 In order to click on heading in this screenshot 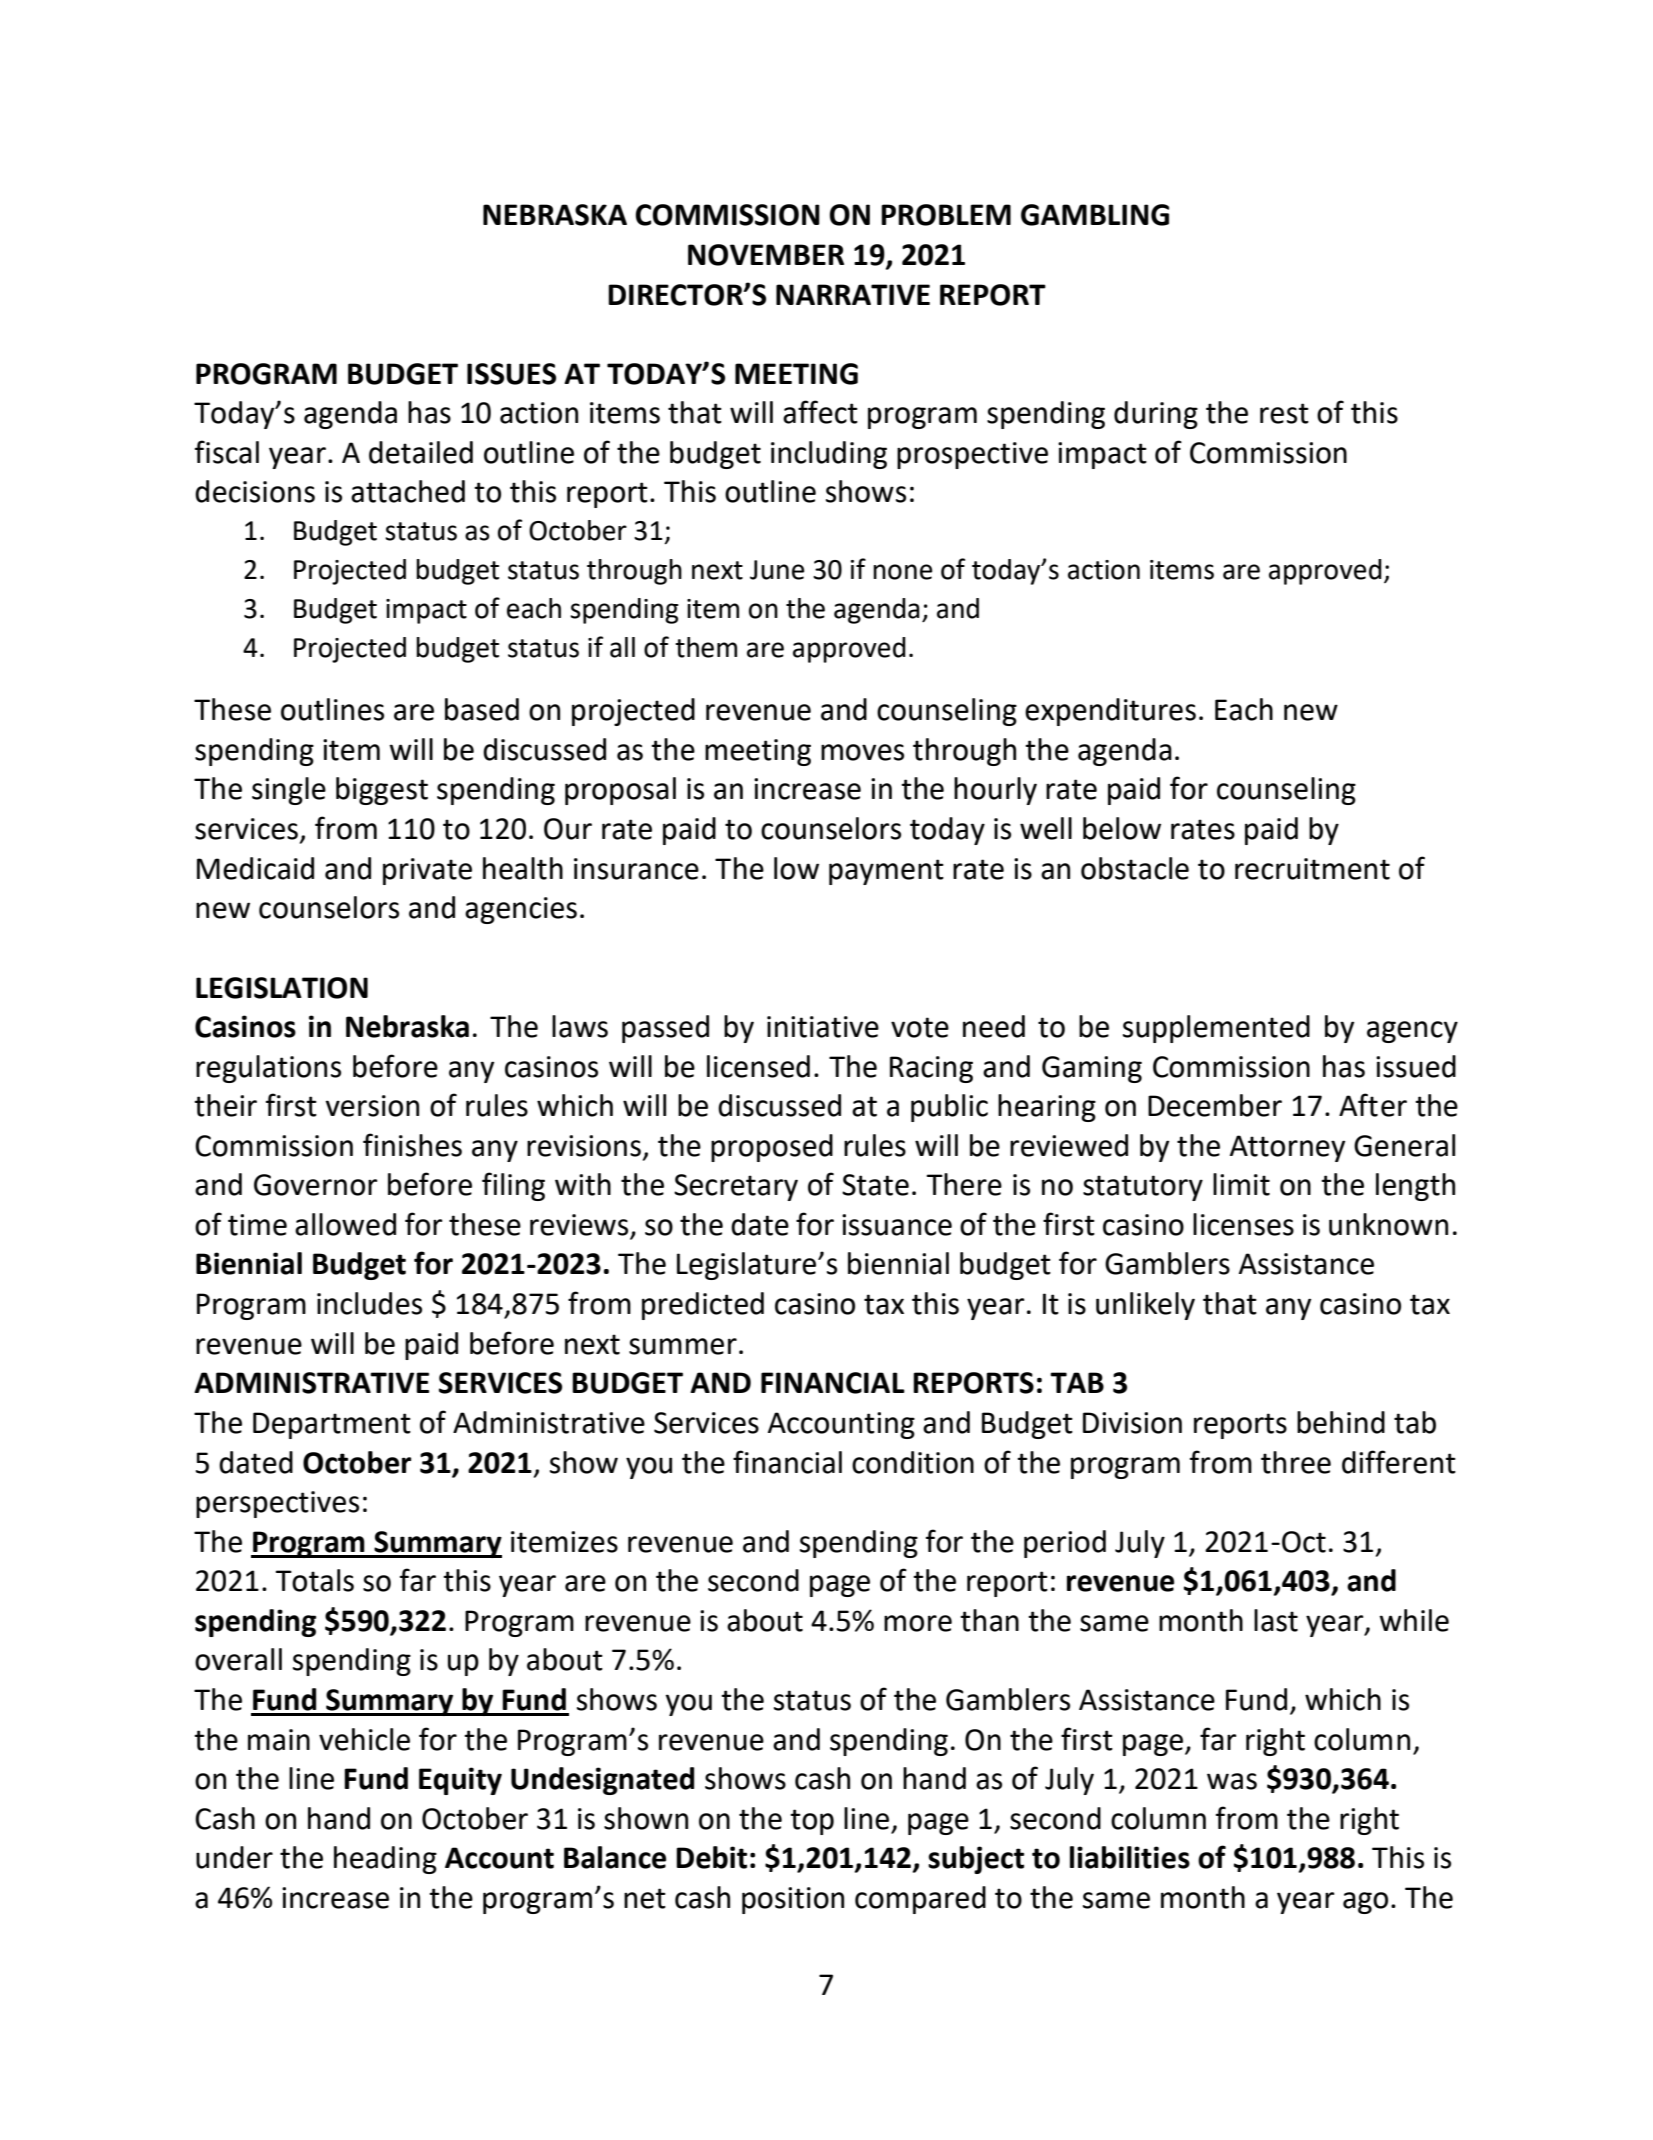, I will do `click(385, 1860)`.
